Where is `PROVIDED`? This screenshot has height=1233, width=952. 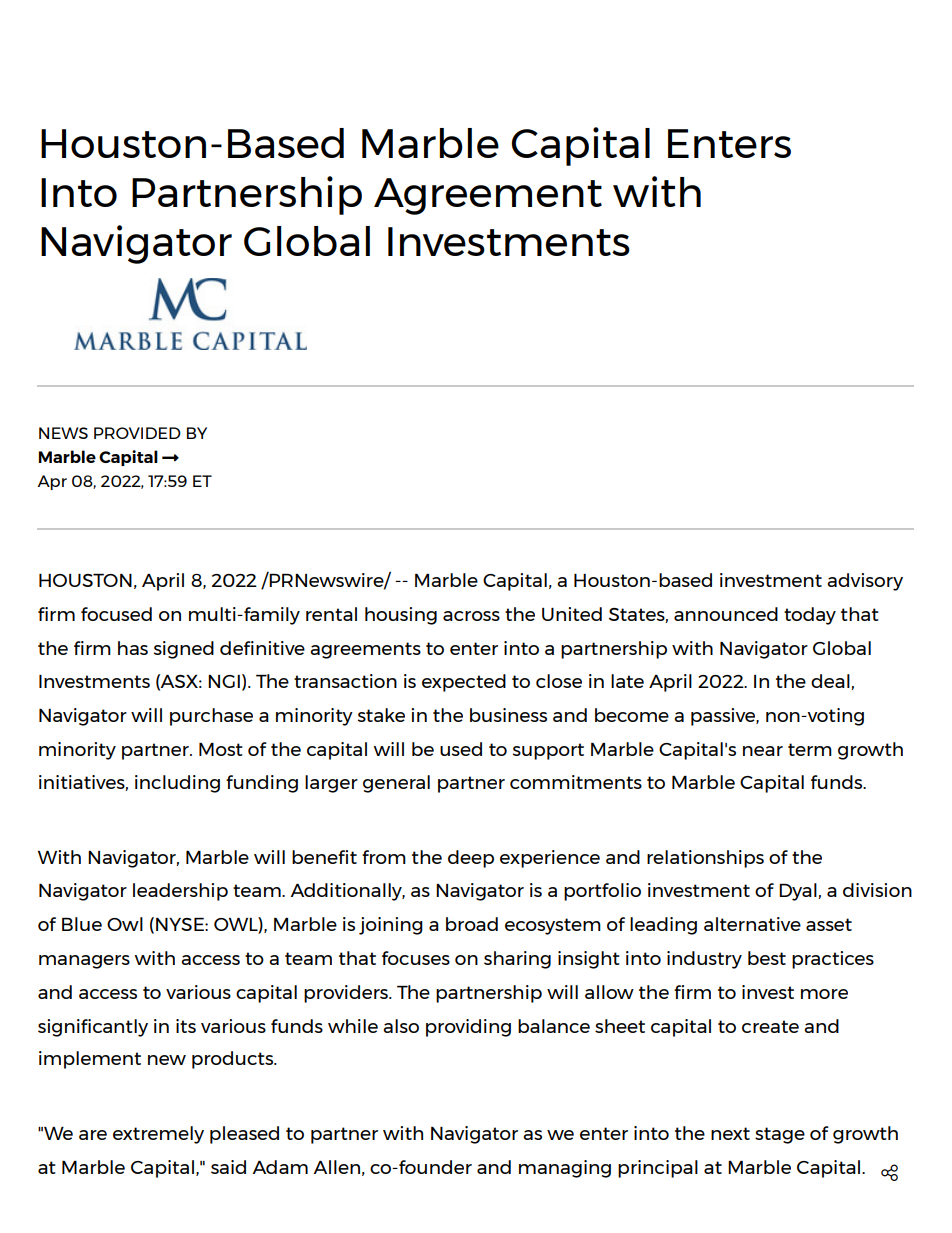
PROVIDED is located at coordinates (137, 433).
